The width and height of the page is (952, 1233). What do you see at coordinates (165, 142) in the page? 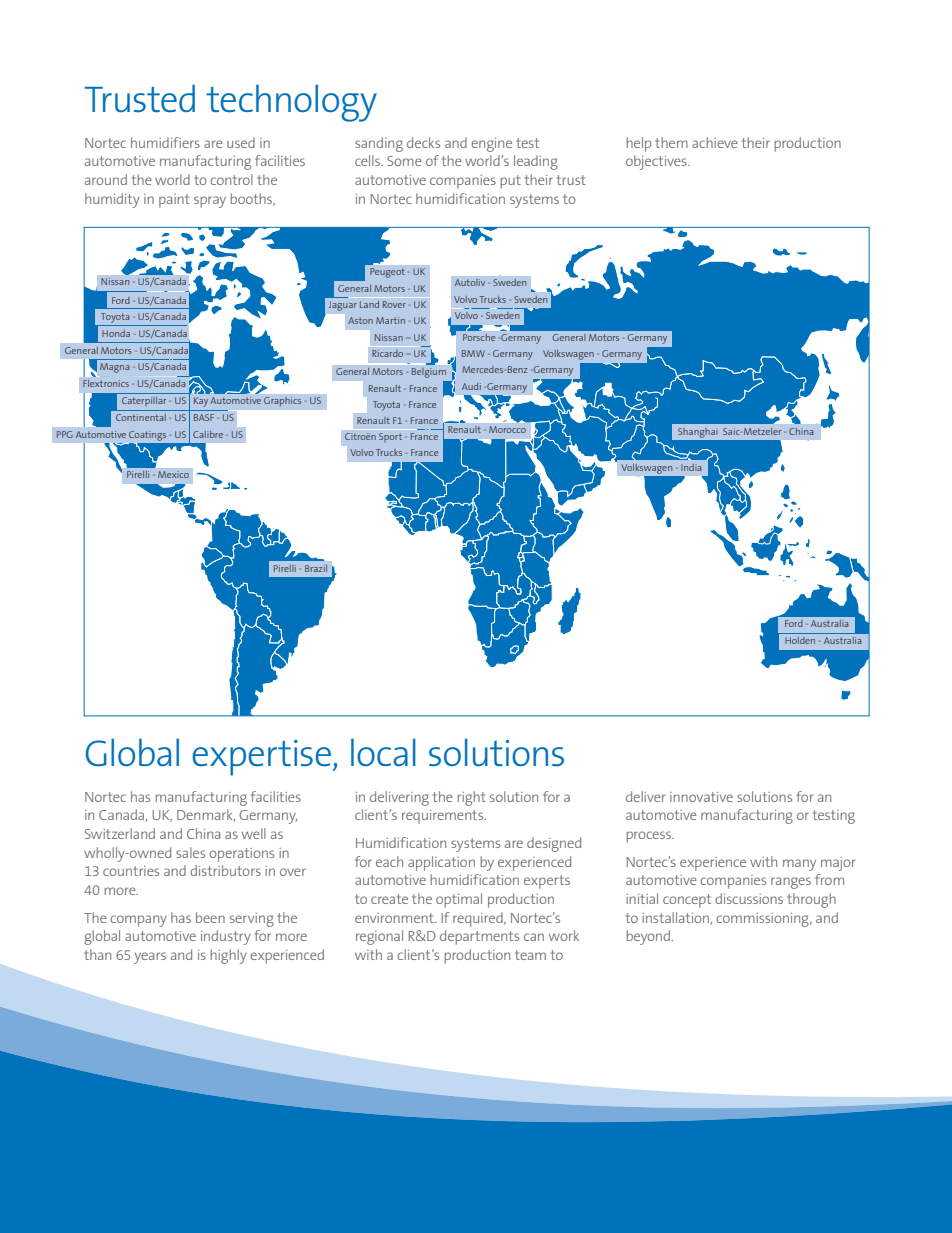
I see `humidifiers` at bounding box center [165, 142].
